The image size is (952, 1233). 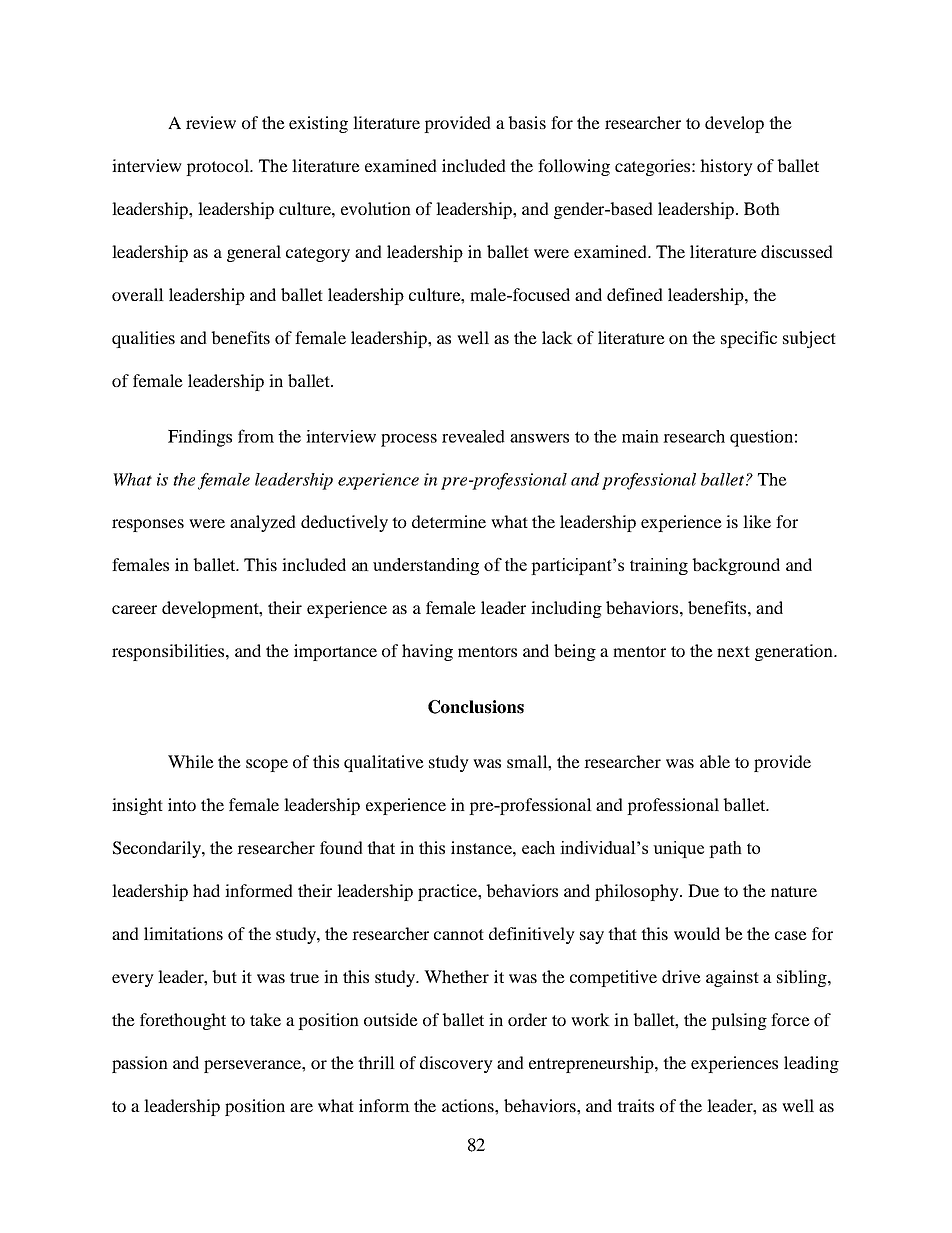 What do you see at coordinates (456, 1064) in the screenshot?
I see `discovery` at bounding box center [456, 1064].
